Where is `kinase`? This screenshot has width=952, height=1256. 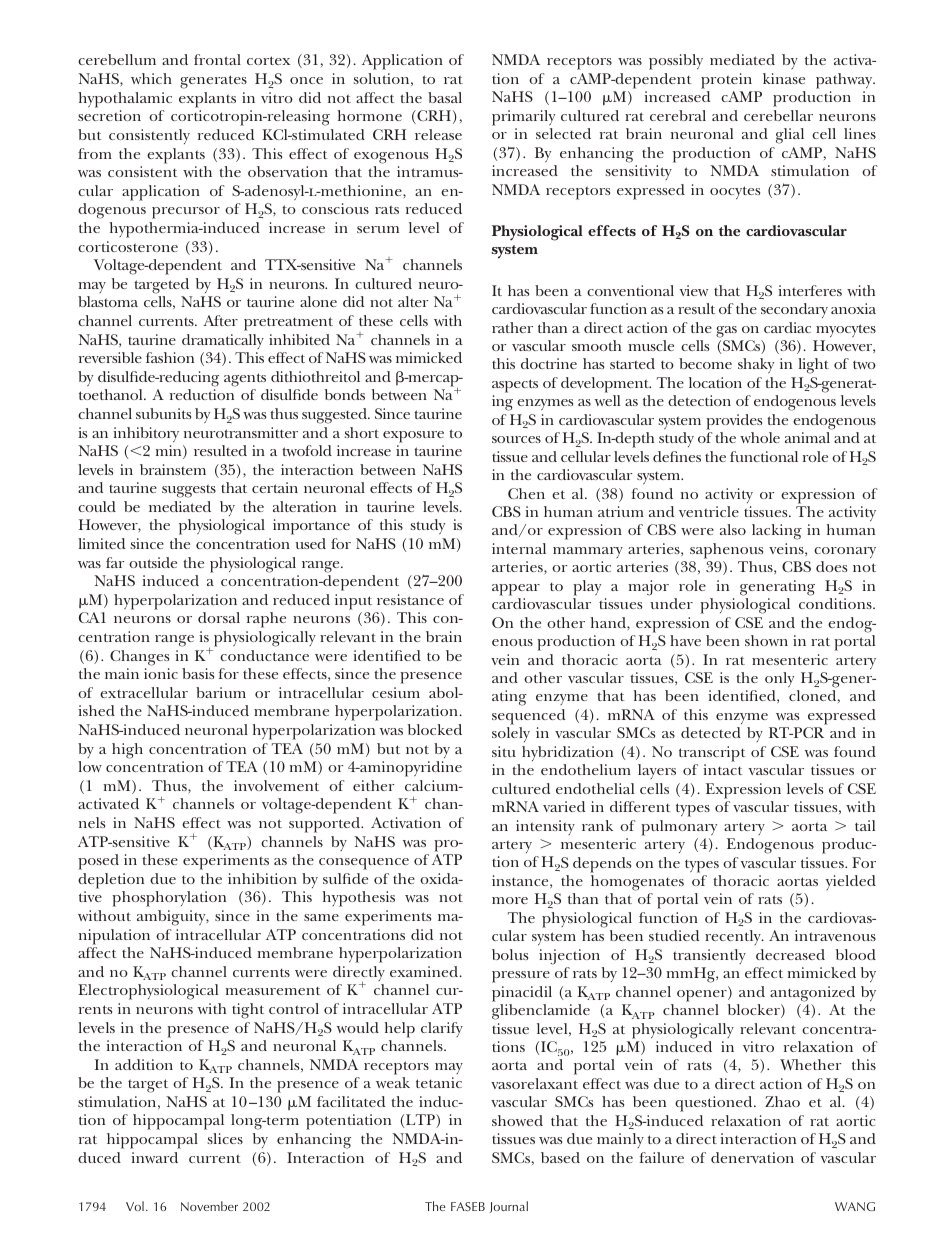 kinase is located at coordinates (784, 78).
